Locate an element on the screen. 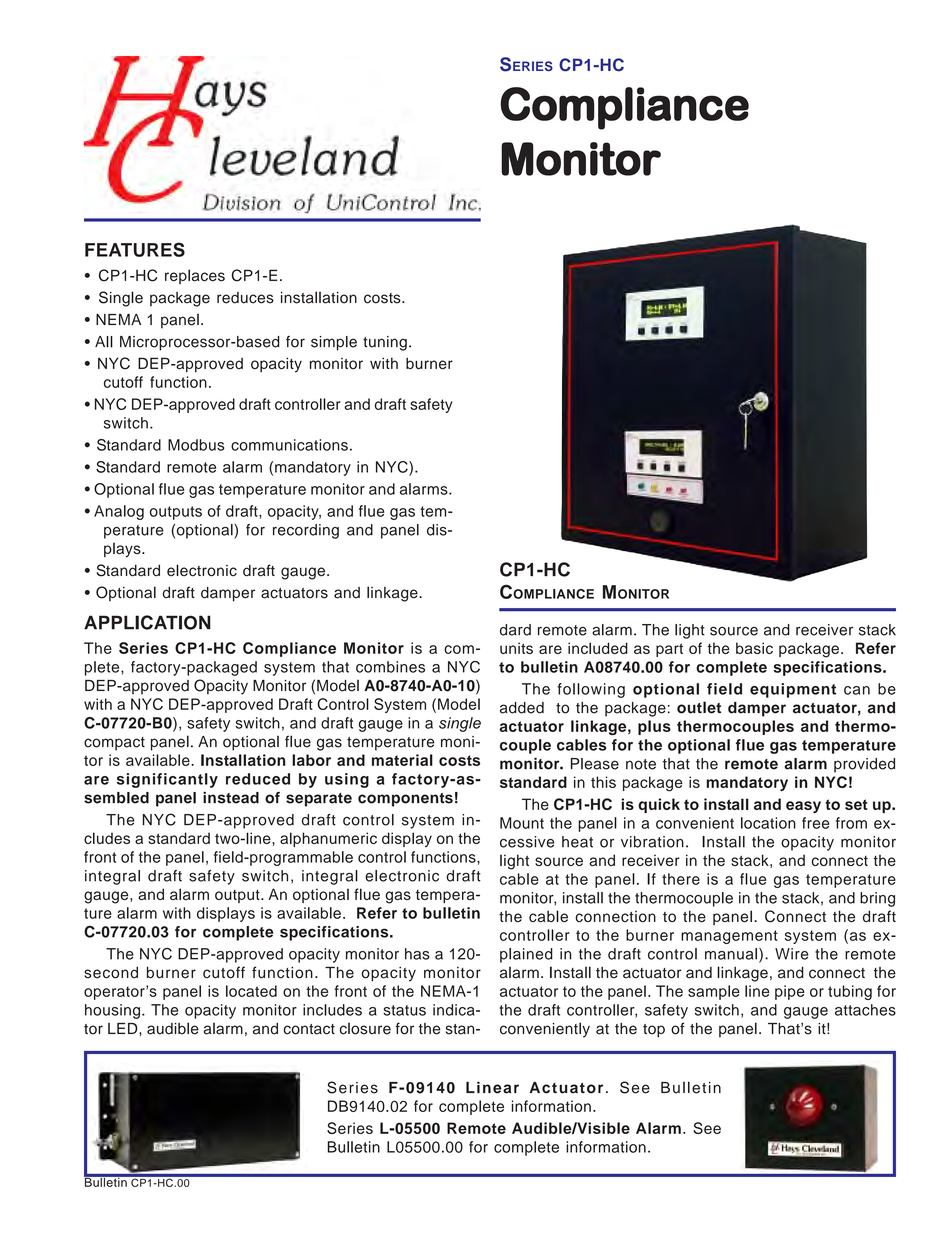 The width and height of the screenshot is (952, 1233). units is located at coordinates (516, 648).
